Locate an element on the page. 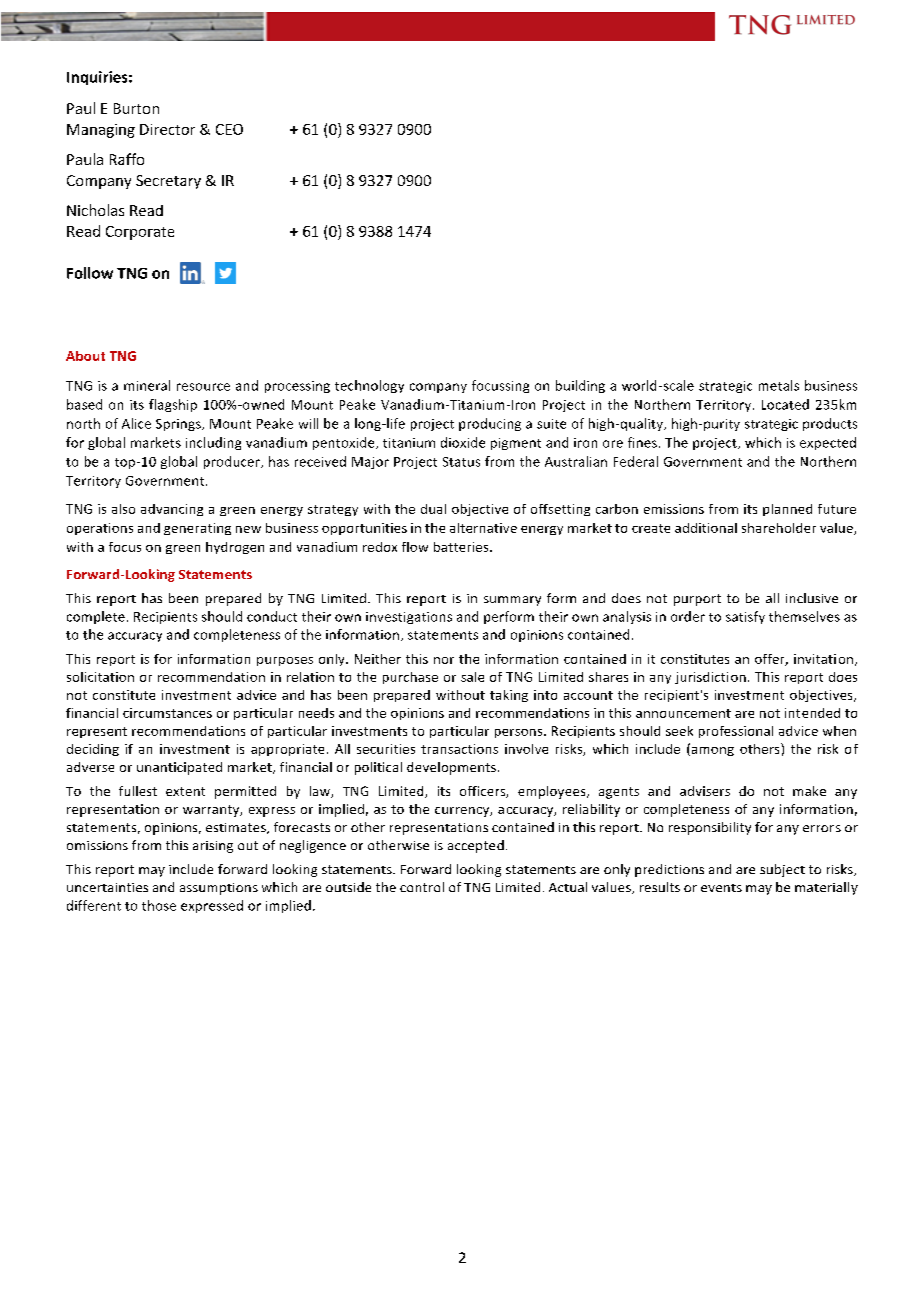 Image resolution: width=924 pixels, height=1308 pixels. Director is located at coordinates (167, 129).
